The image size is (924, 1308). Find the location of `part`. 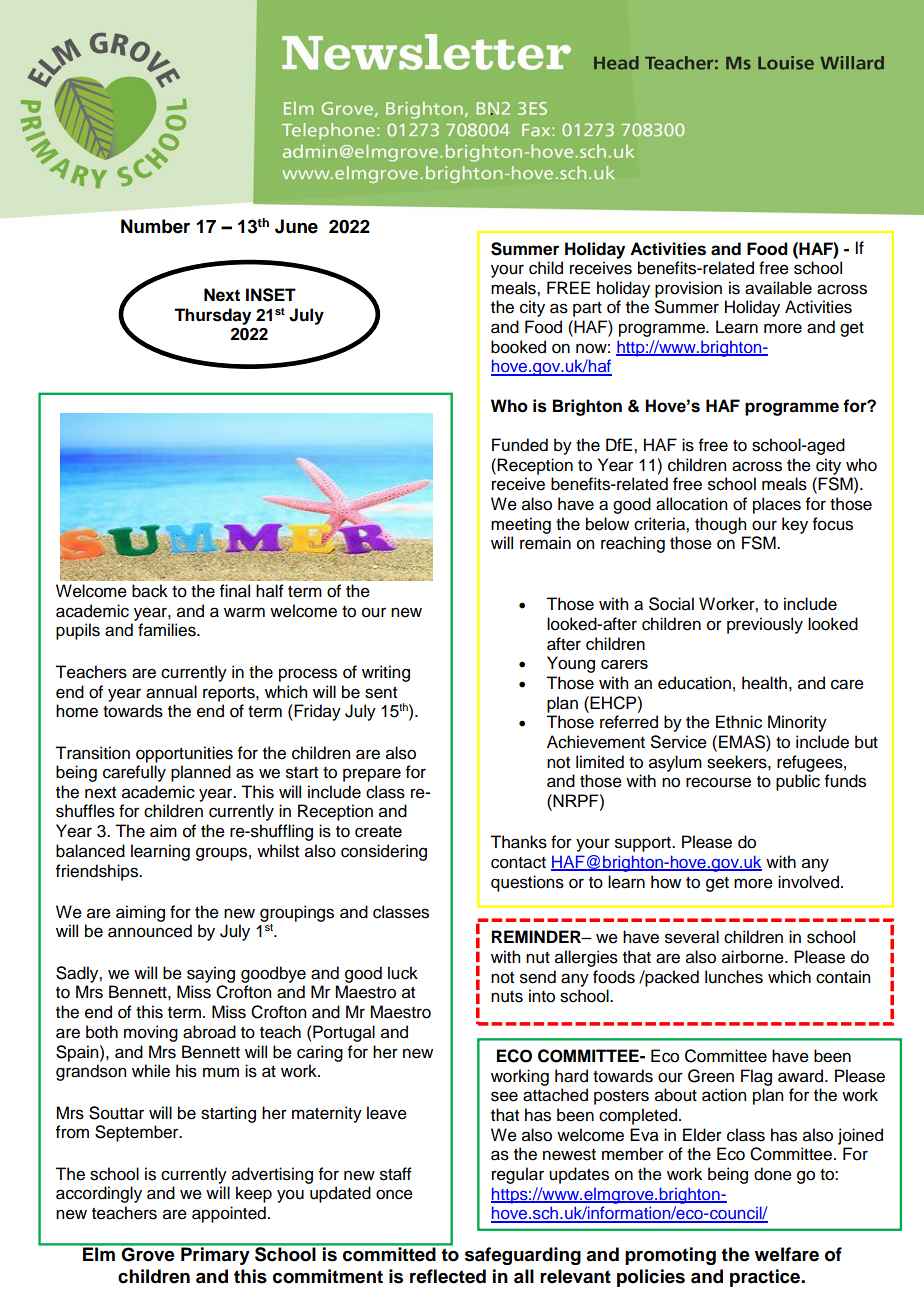

part is located at coordinates (587, 309).
